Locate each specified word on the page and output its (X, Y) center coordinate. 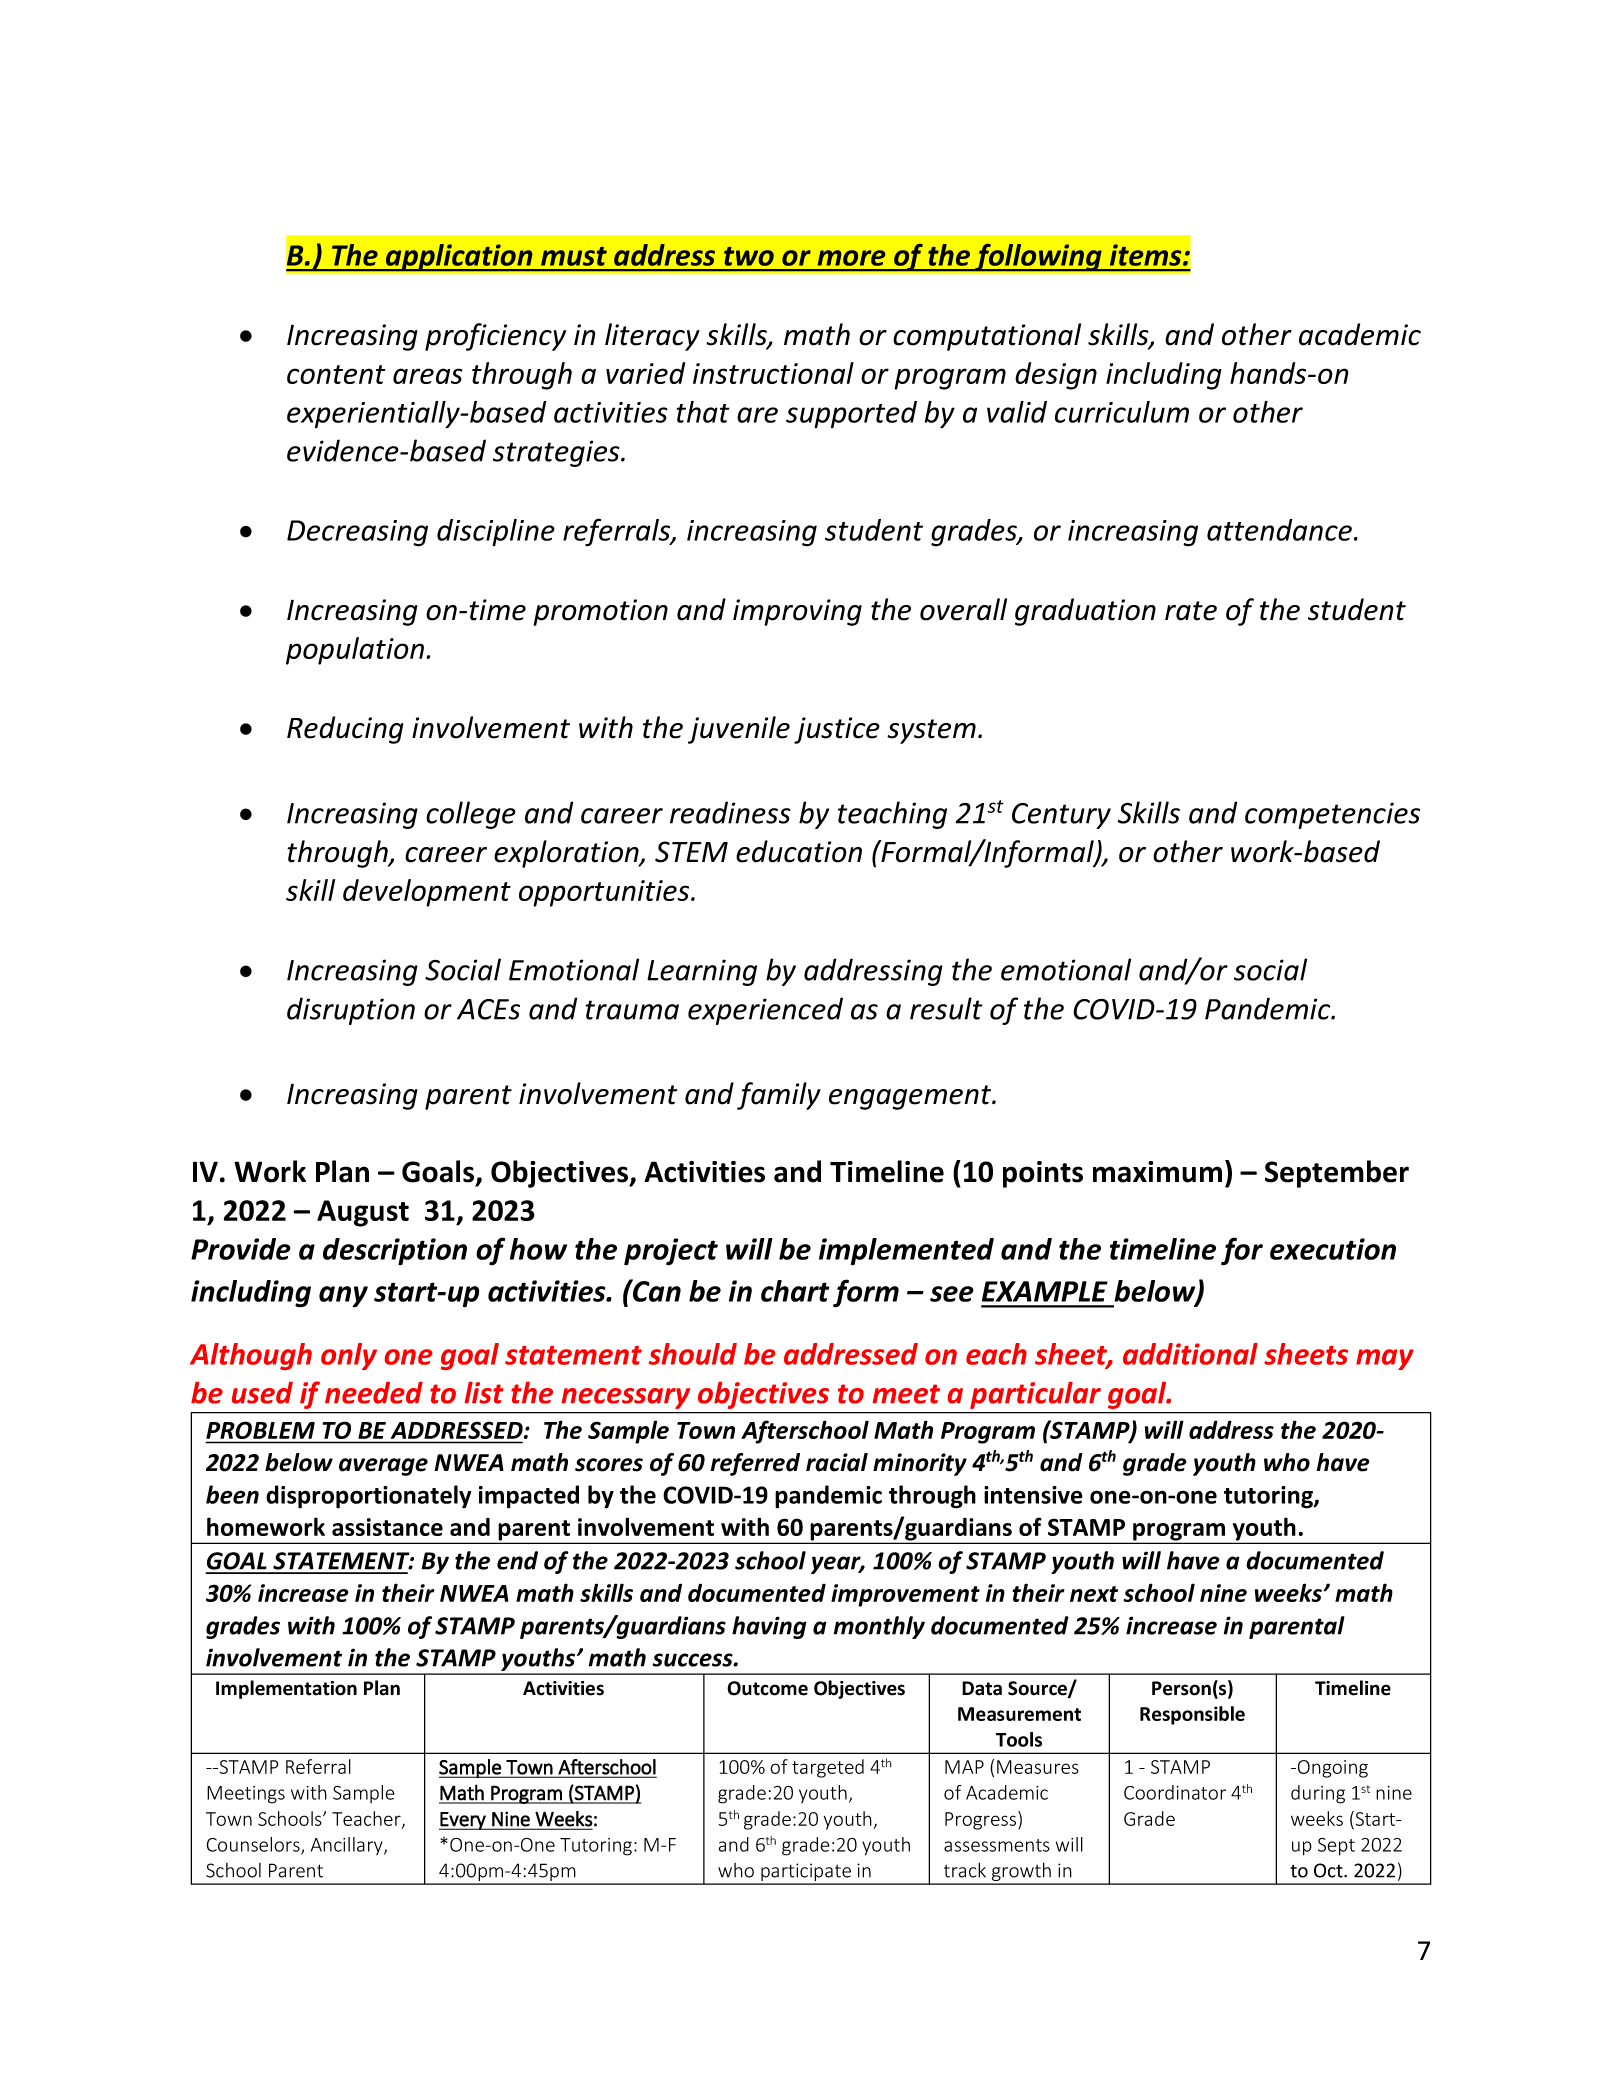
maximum (1157, 1172)
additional (1190, 1354)
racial (837, 1462)
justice (837, 730)
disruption (351, 1011)
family (779, 1096)
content (336, 374)
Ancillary (348, 1846)
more (851, 258)
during (1318, 1794)
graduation (1085, 612)
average (383, 1467)
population (355, 651)
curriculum (1122, 412)
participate (806, 1873)
